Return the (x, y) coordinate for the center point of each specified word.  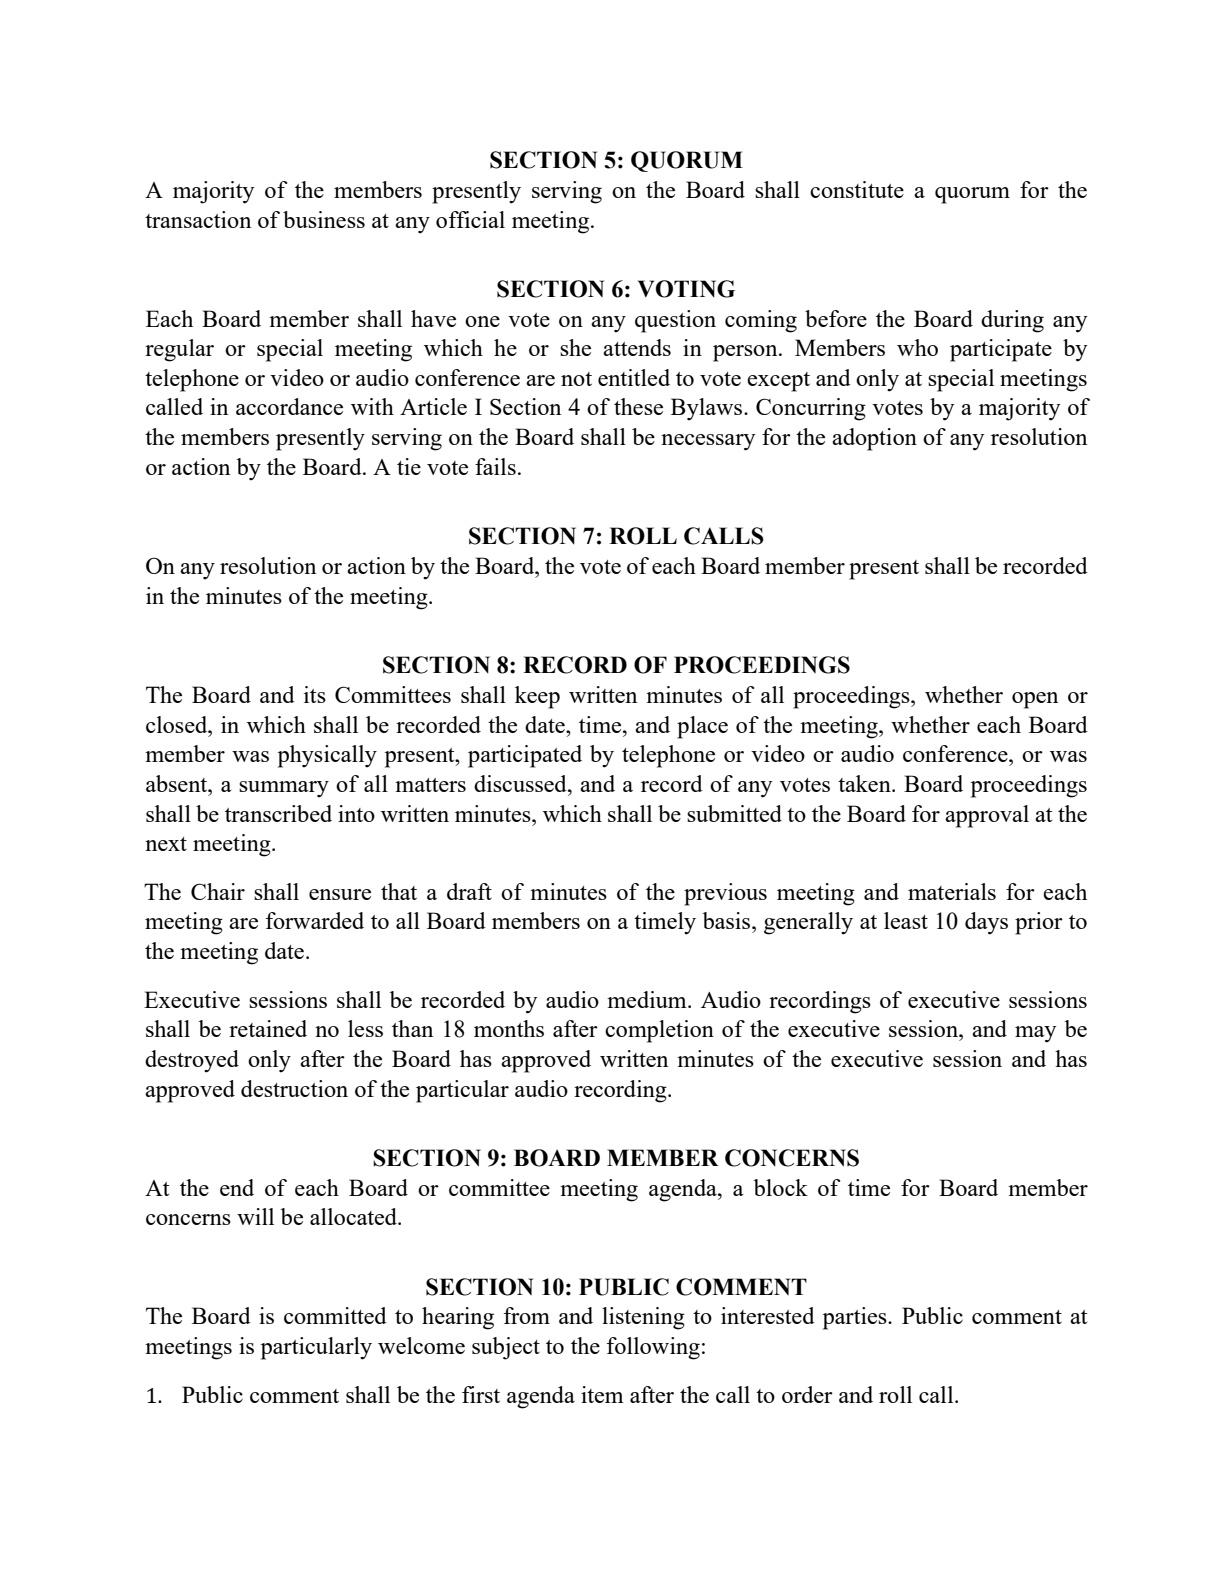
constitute (857, 189)
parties (856, 1318)
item (602, 1394)
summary (284, 789)
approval (987, 816)
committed (335, 1315)
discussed (521, 783)
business (324, 219)
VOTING (686, 289)
